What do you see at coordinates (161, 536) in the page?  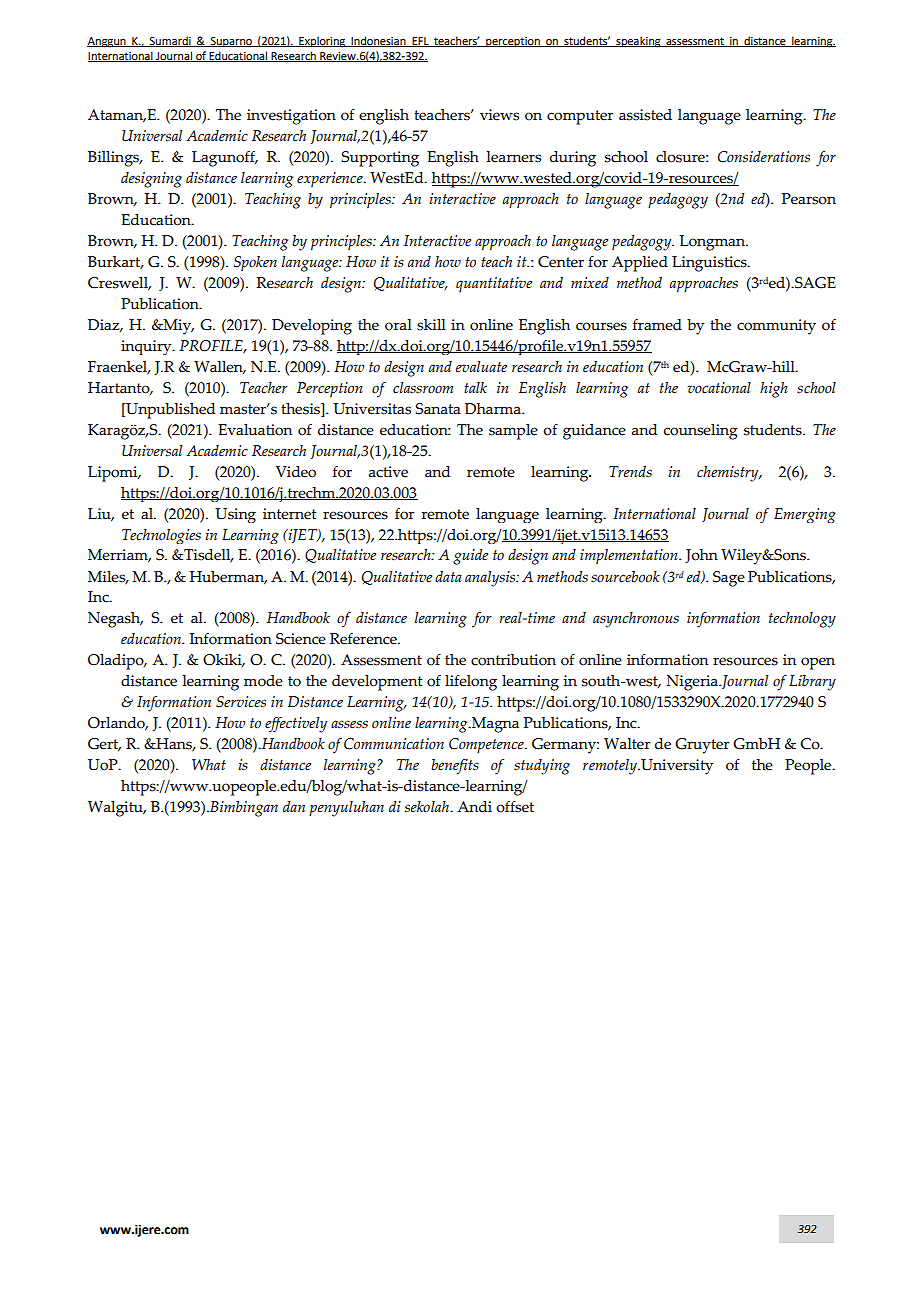 I see `Technologies` at bounding box center [161, 536].
